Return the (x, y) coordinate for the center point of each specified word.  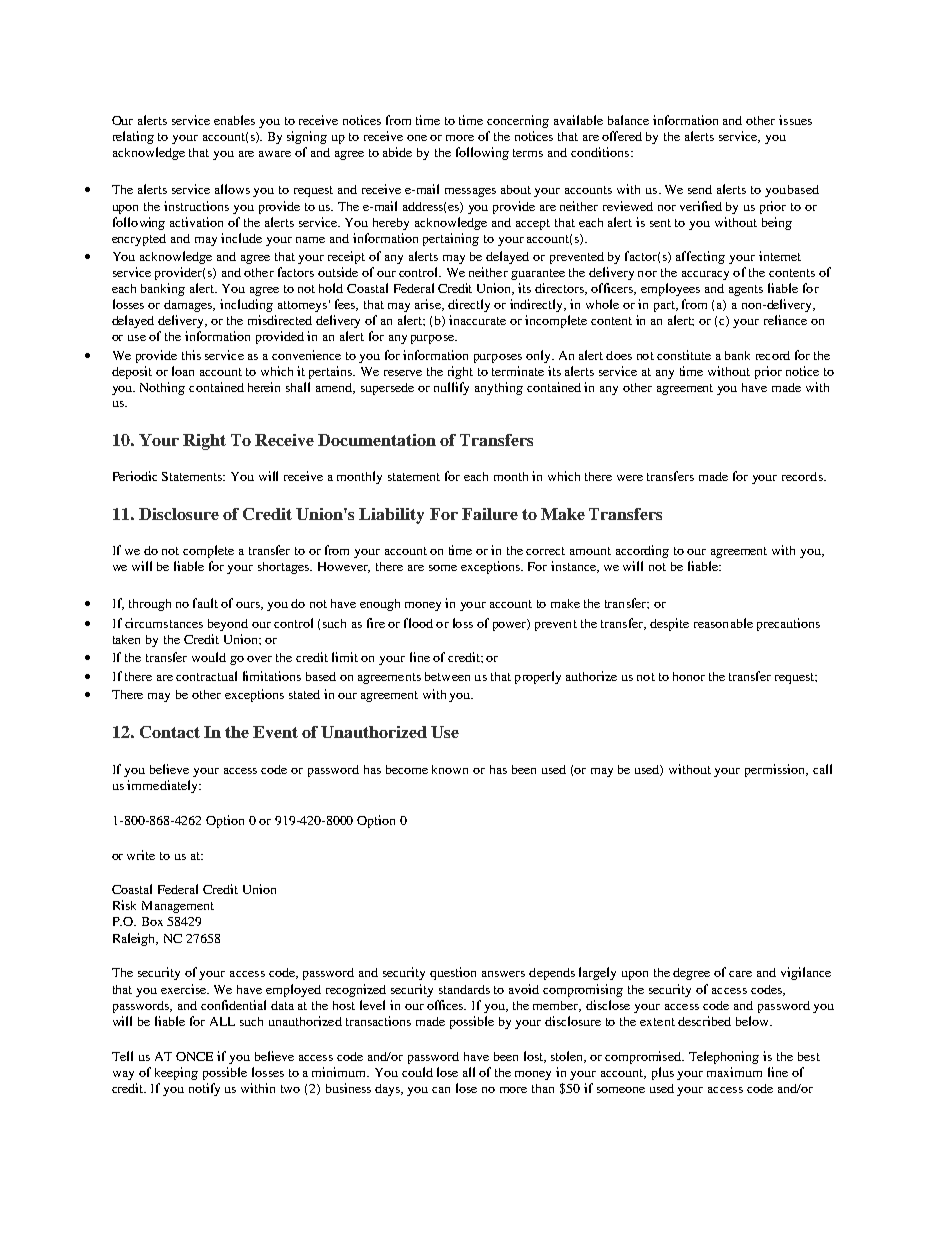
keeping (176, 1073)
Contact (170, 732)
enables (234, 120)
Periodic (135, 476)
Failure (490, 514)
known (450, 769)
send (700, 189)
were (630, 478)
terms (528, 153)
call (822, 769)
